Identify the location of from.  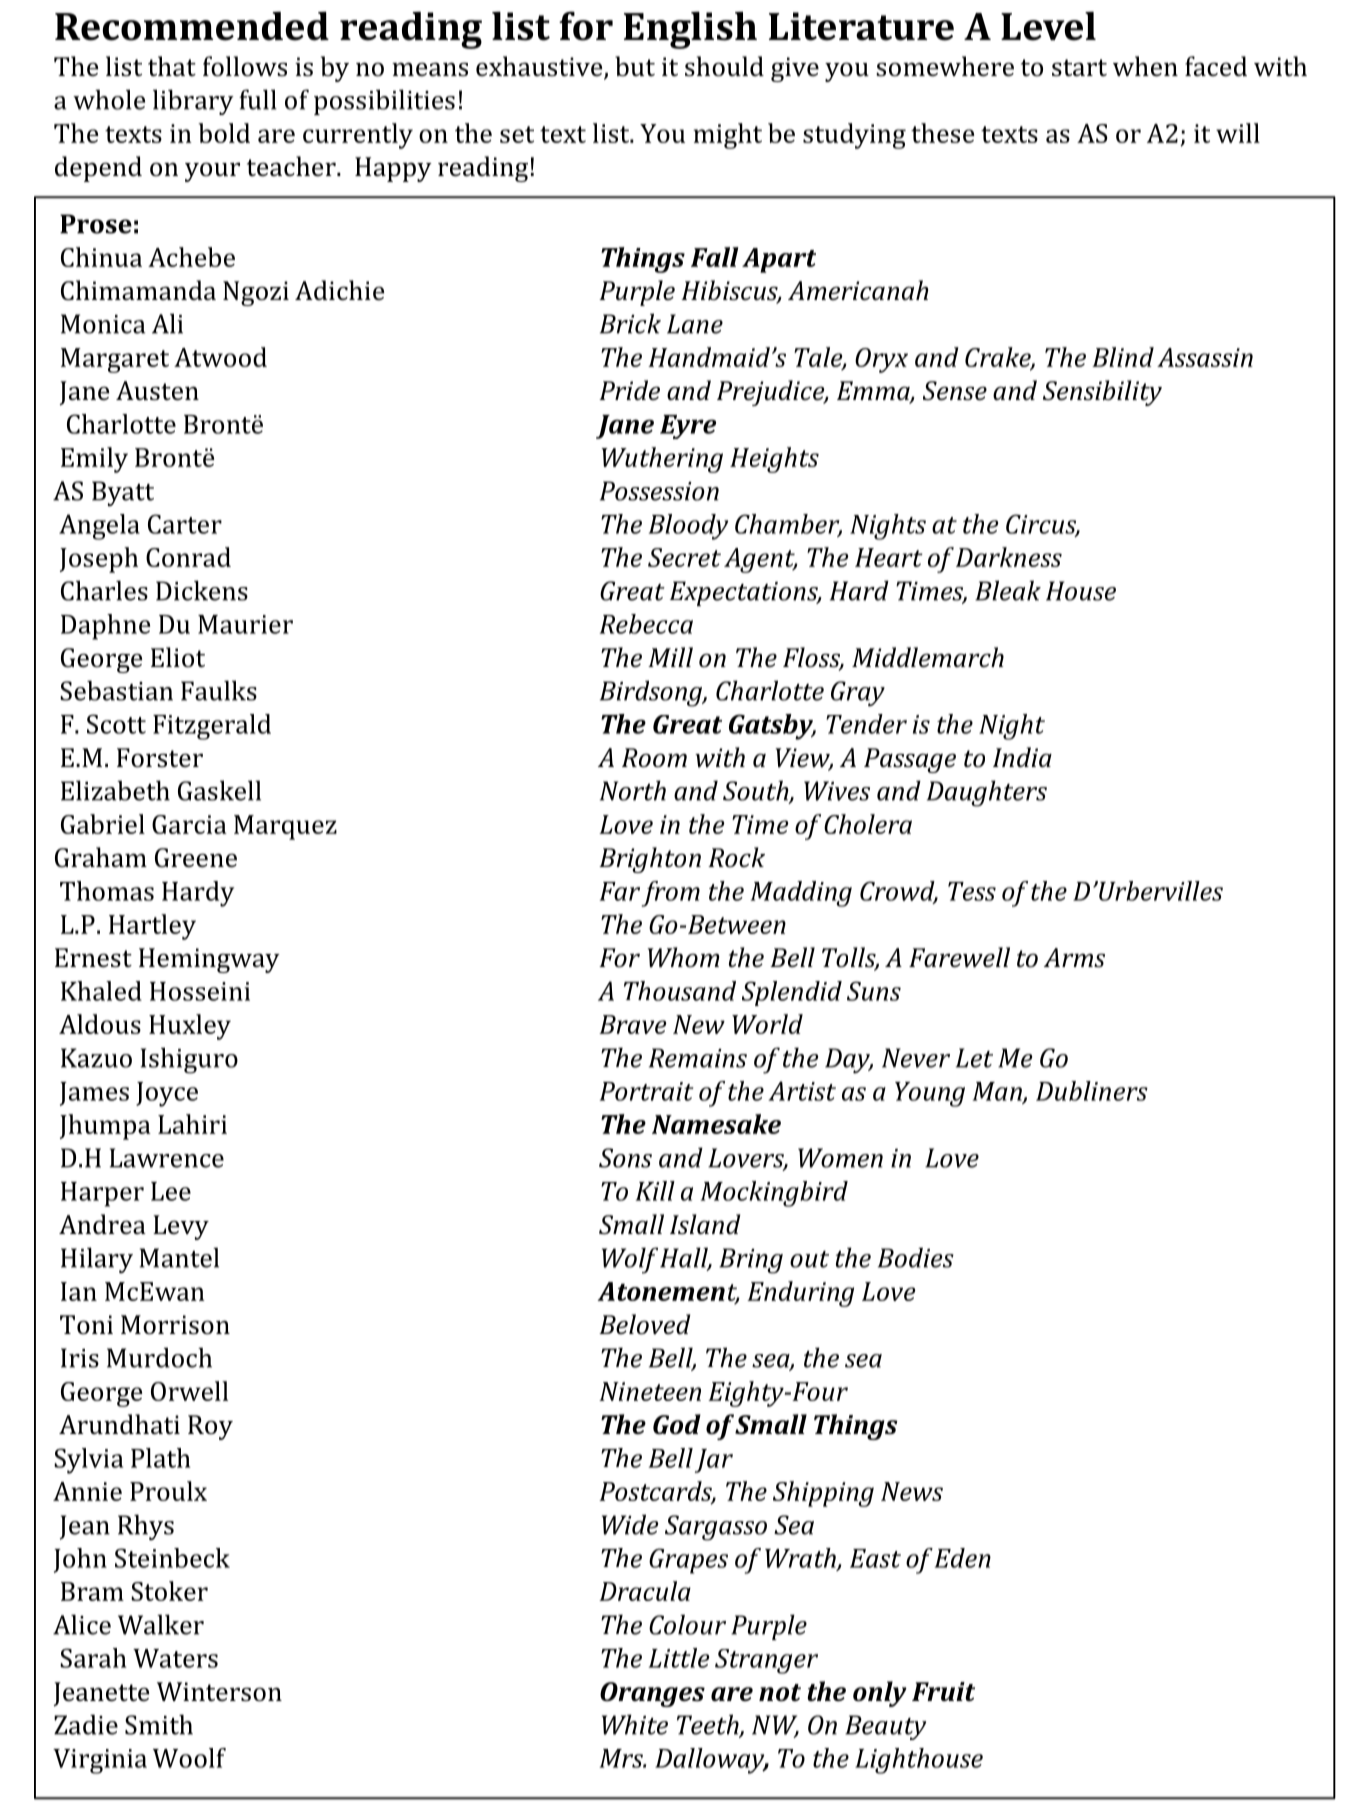
(671, 894).
